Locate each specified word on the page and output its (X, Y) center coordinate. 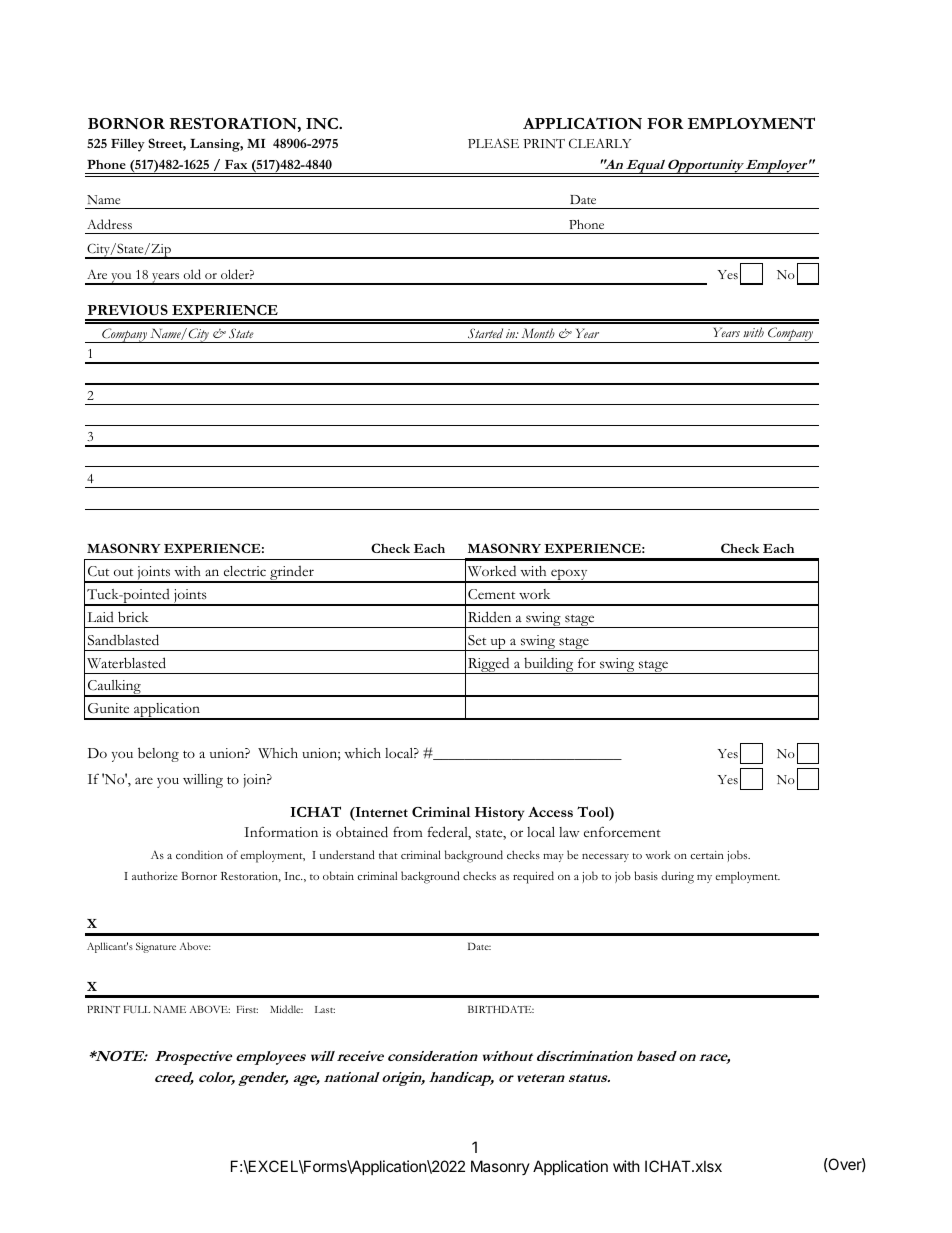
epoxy (569, 576)
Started (485, 333)
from (408, 831)
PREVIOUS (127, 310)
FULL (137, 1009)
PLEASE (493, 143)
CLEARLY (600, 143)
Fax (236, 164)
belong (158, 754)
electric (245, 571)
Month (538, 333)
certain (707, 855)
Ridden (489, 617)
